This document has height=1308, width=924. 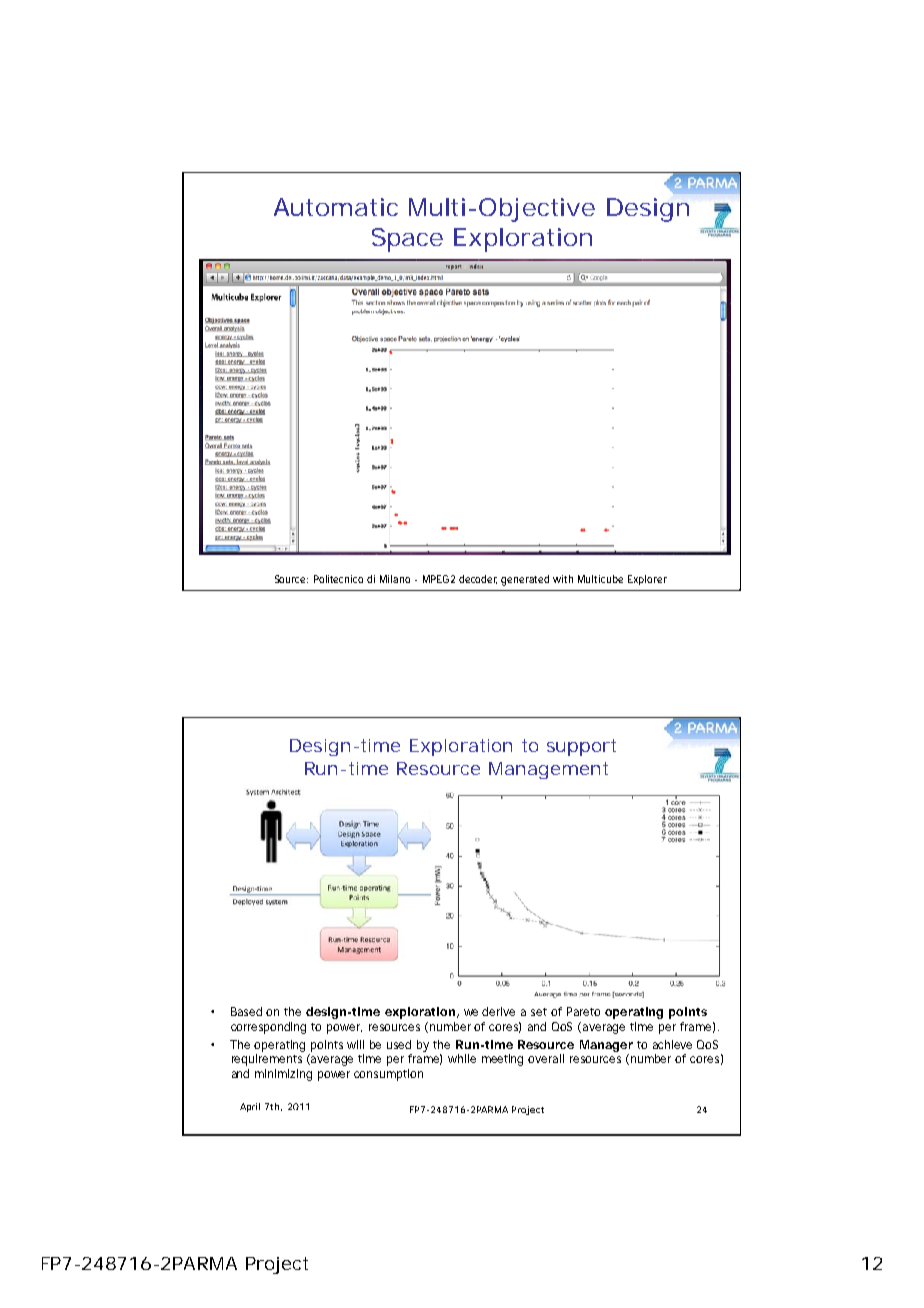 I want to click on while, so click(x=462, y=1058).
